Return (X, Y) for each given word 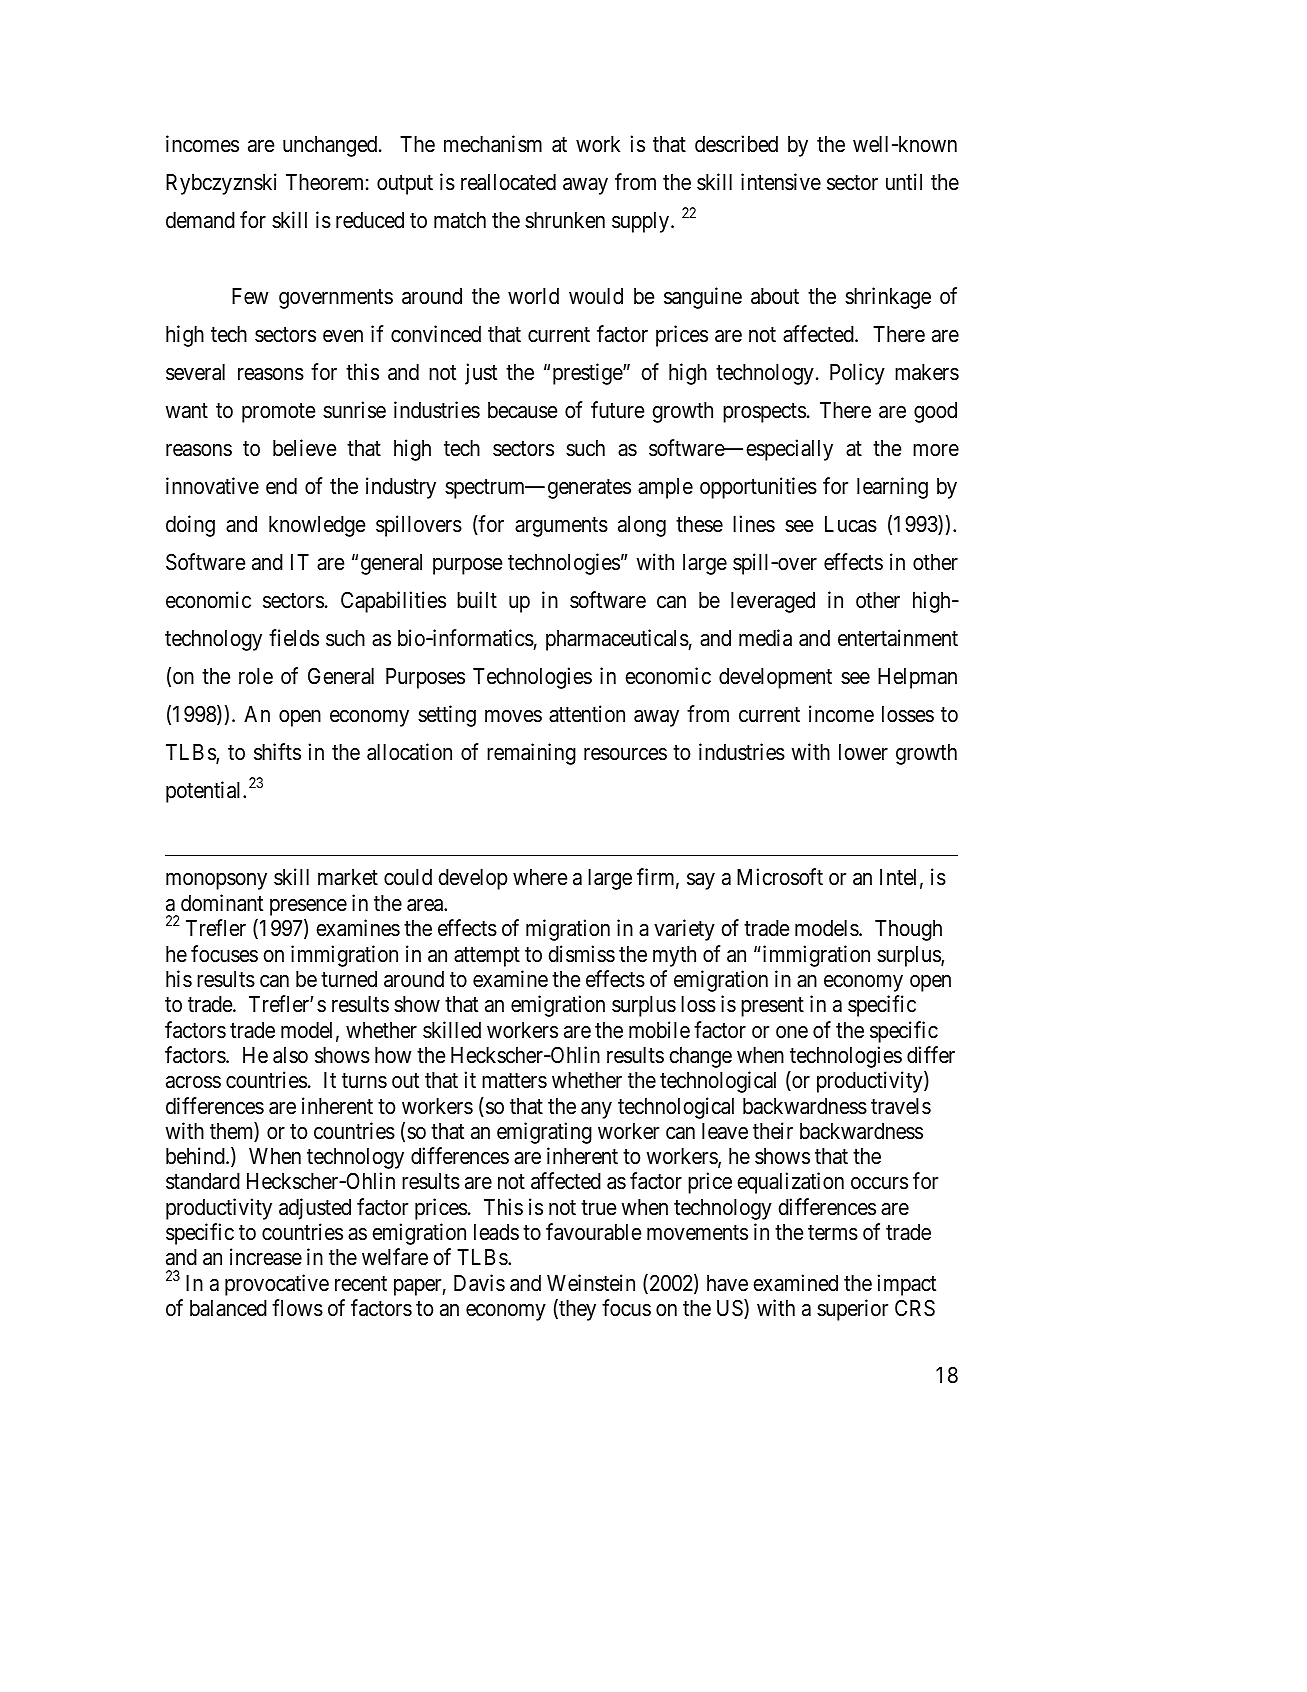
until (904, 181)
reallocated (508, 182)
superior (852, 1310)
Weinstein (591, 1283)
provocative (277, 1285)
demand (200, 220)
